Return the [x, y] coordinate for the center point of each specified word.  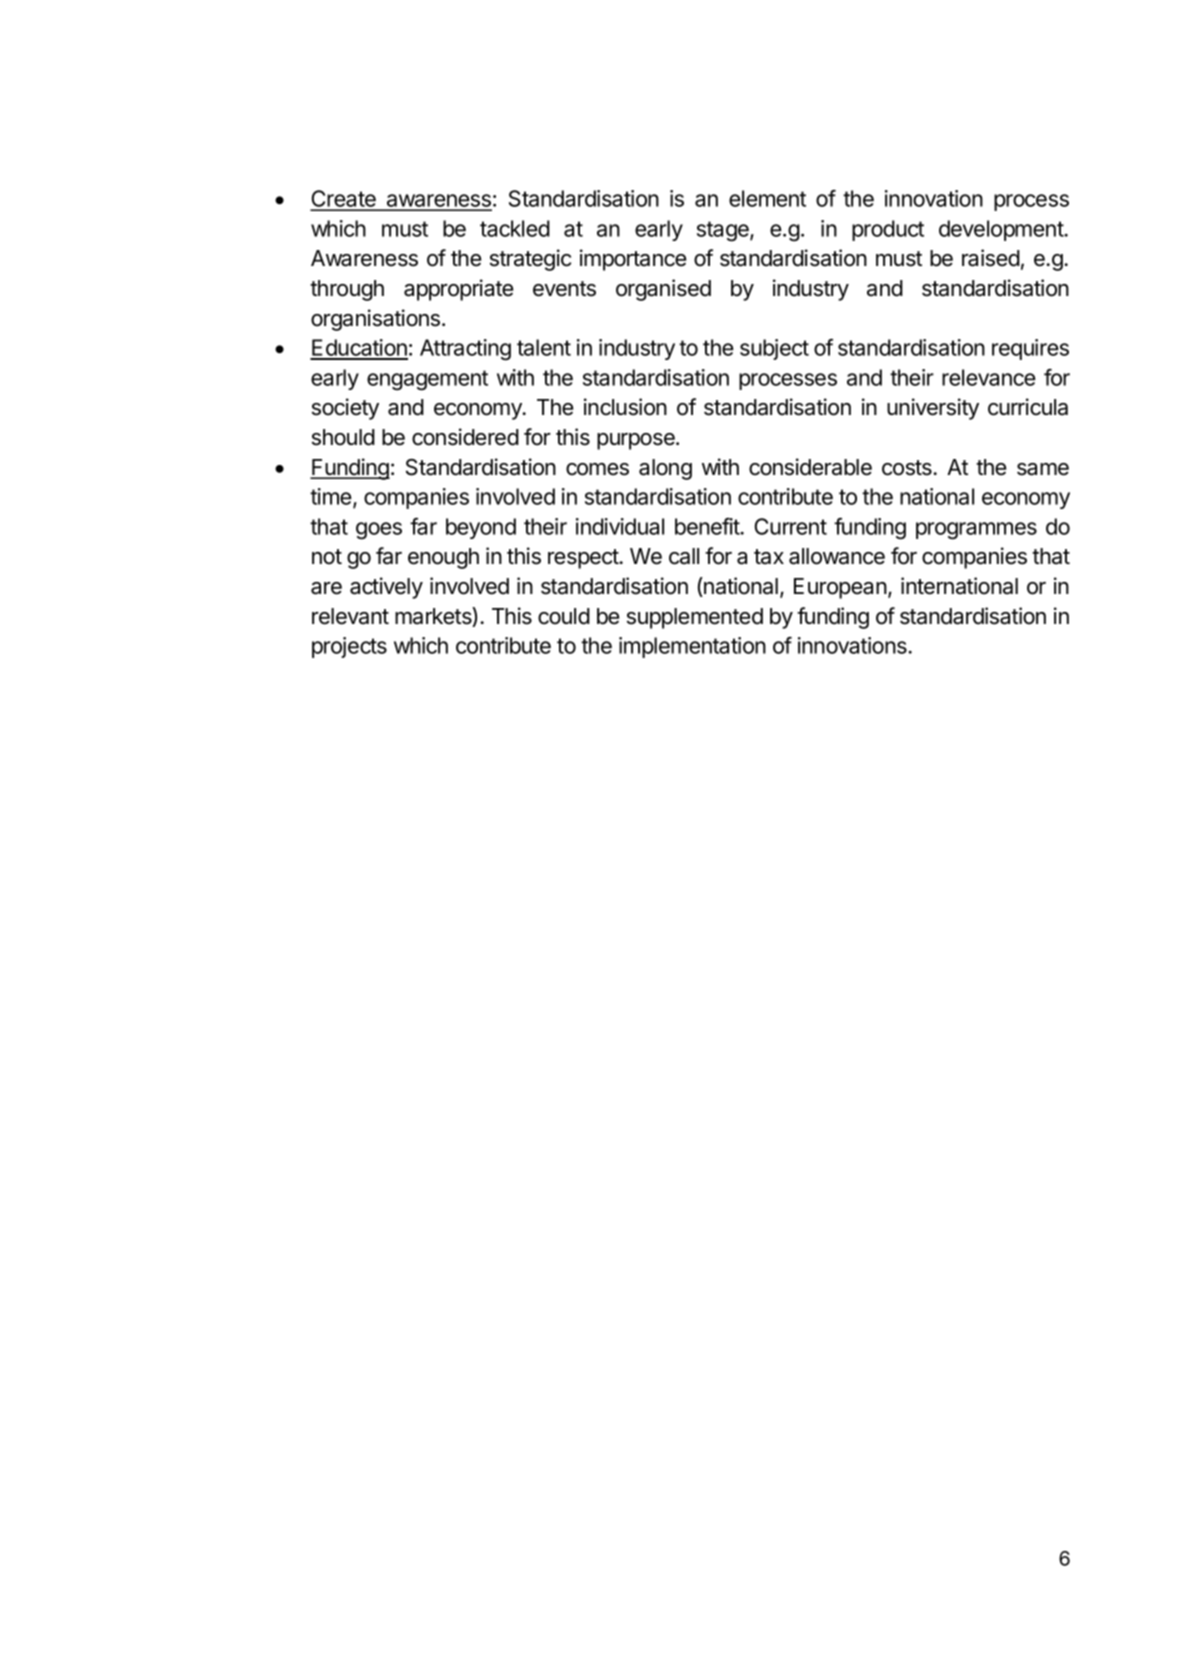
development [1002, 230]
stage [724, 231]
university [933, 409]
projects [349, 647]
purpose [637, 441]
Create [344, 200]
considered [465, 437]
